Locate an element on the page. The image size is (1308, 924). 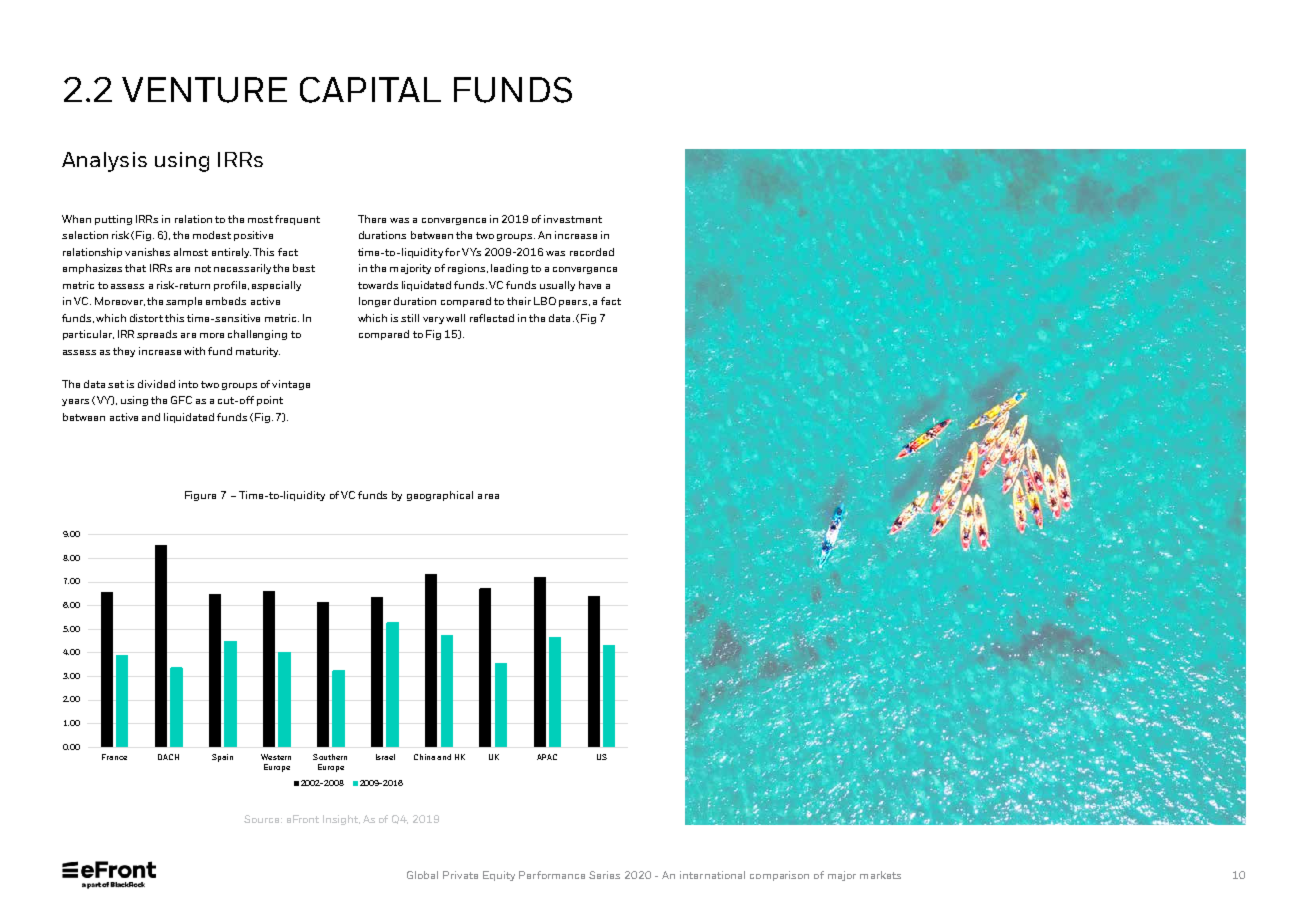
have is located at coordinates (590, 285).
